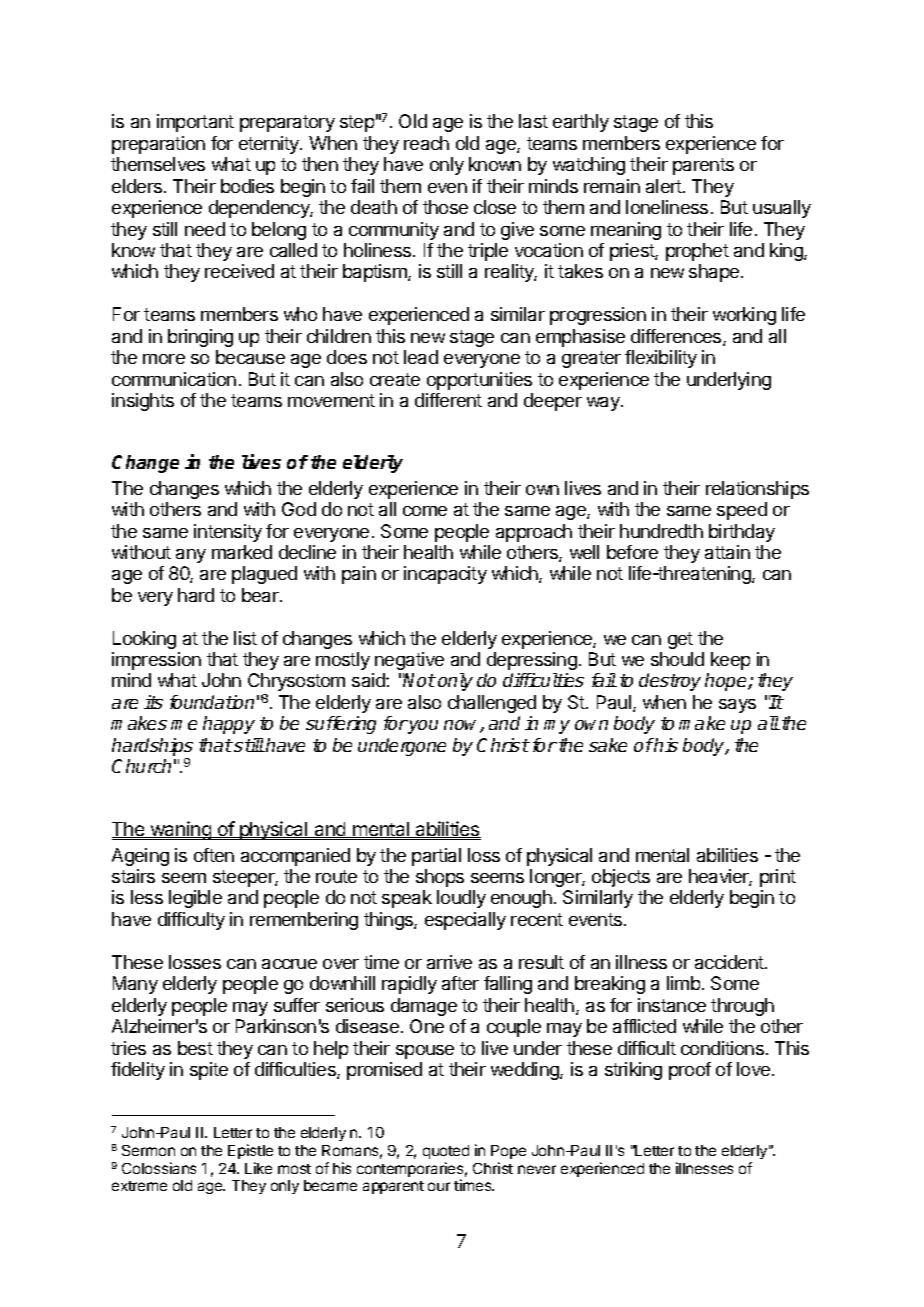 The height and width of the document is (1307, 924). What do you see at coordinates (250, 1151) in the document?
I see `Epistle` at bounding box center [250, 1151].
